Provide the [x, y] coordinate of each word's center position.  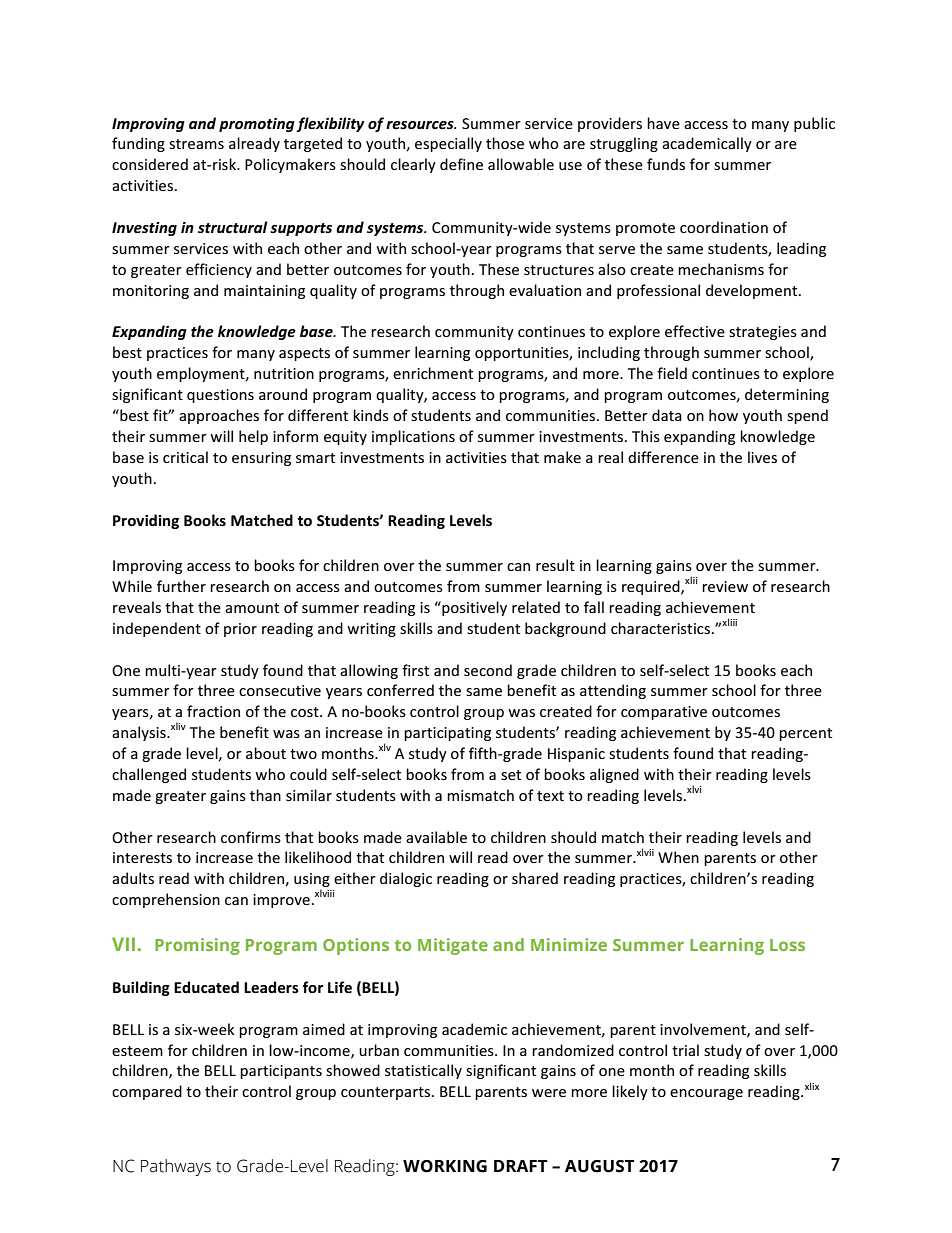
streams [196, 144]
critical [185, 457]
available [436, 837]
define [461, 164]
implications [413, 437]
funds [666, 164]
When [678, 857]
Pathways [176, 1167]
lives [762, 457]
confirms [251, 837]
